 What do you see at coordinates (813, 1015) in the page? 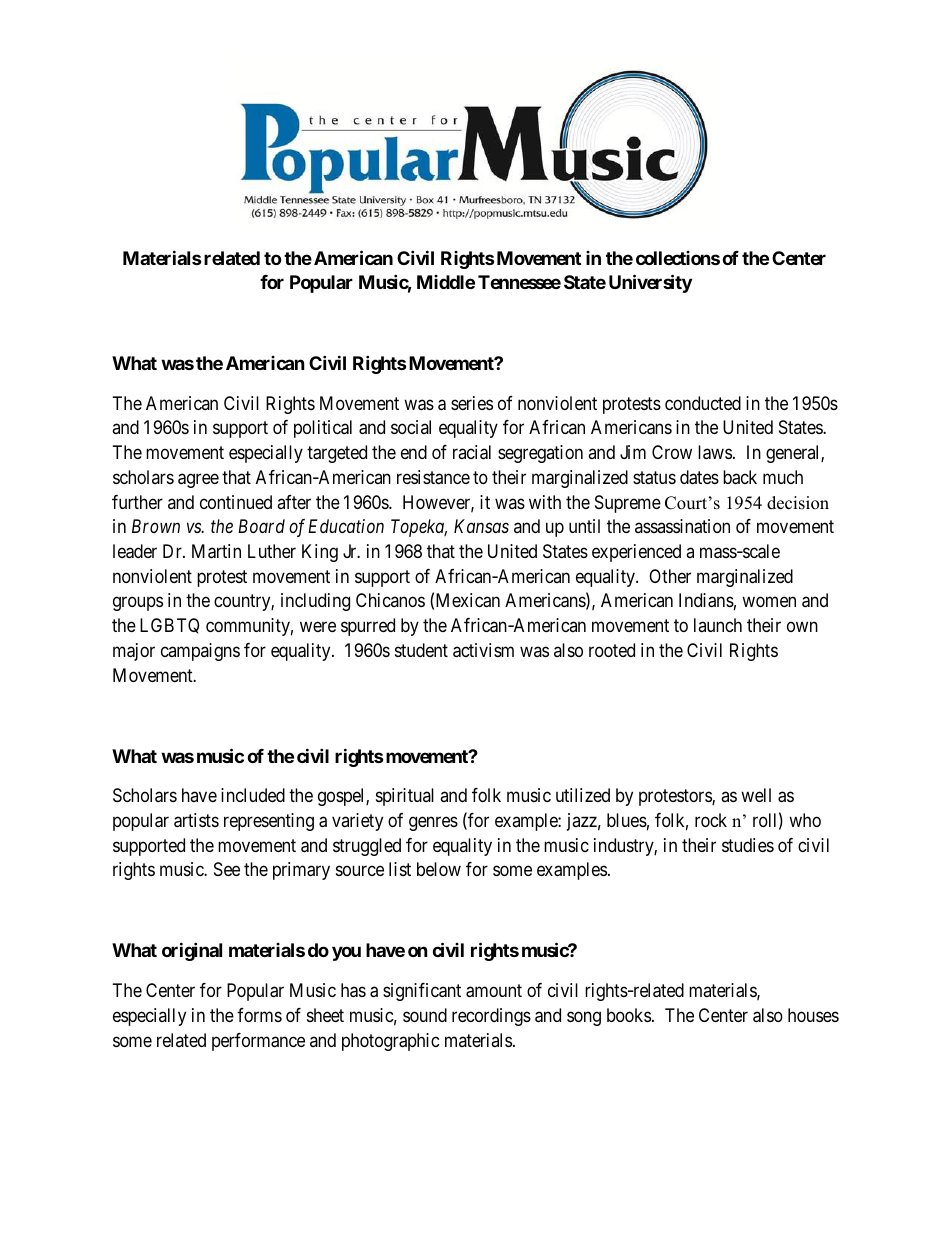
I see `houses` at bounding box center [813, 1015].
